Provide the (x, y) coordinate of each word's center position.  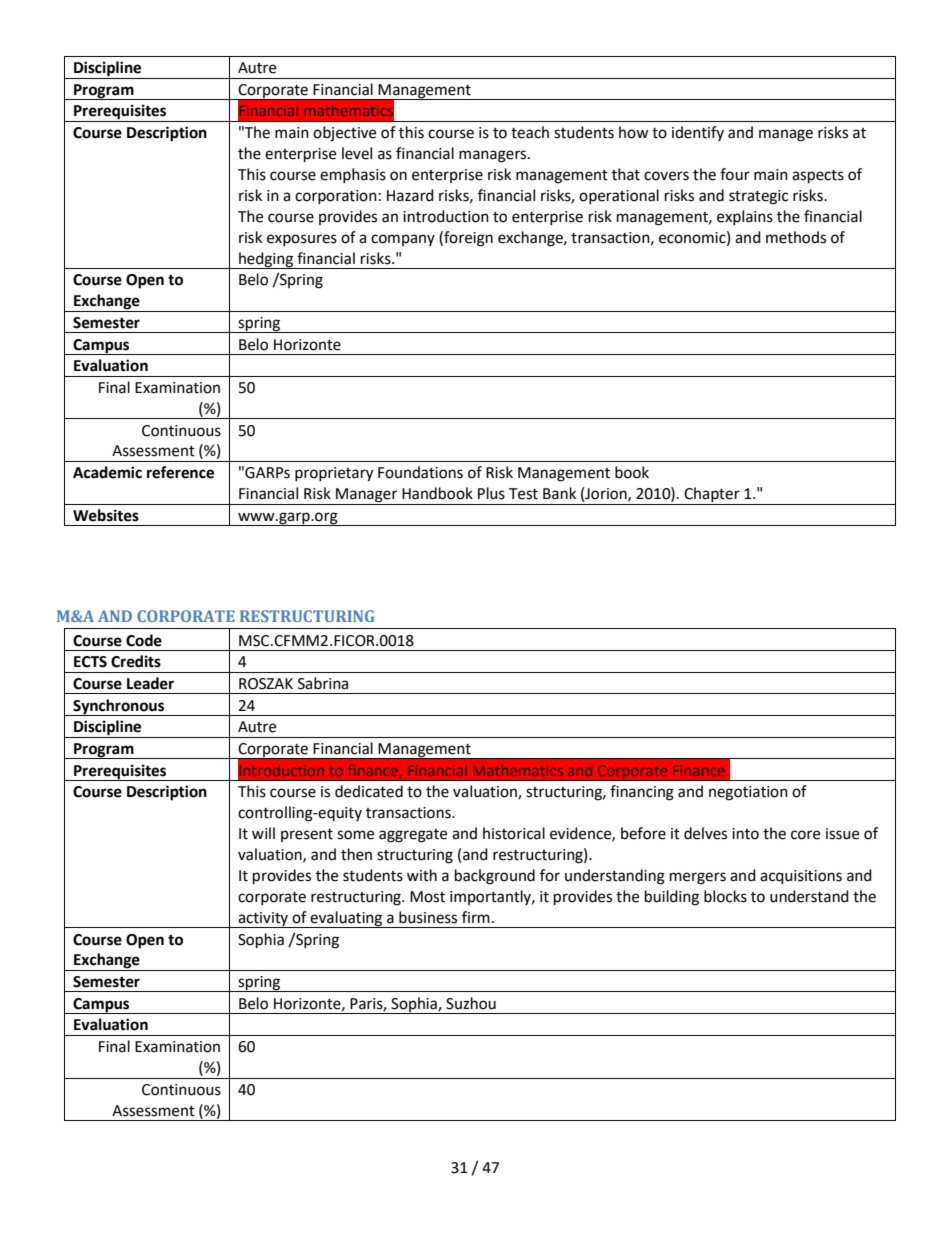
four (735, 174)
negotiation (748, 793)
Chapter (712, 496)
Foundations (420, 472)
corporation (336, 197)
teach (530, 132)
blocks (725, 896)
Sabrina (323, 683)
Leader (150, 683)
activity (263, 920)
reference (180, 472)
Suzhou (471, 1003)
